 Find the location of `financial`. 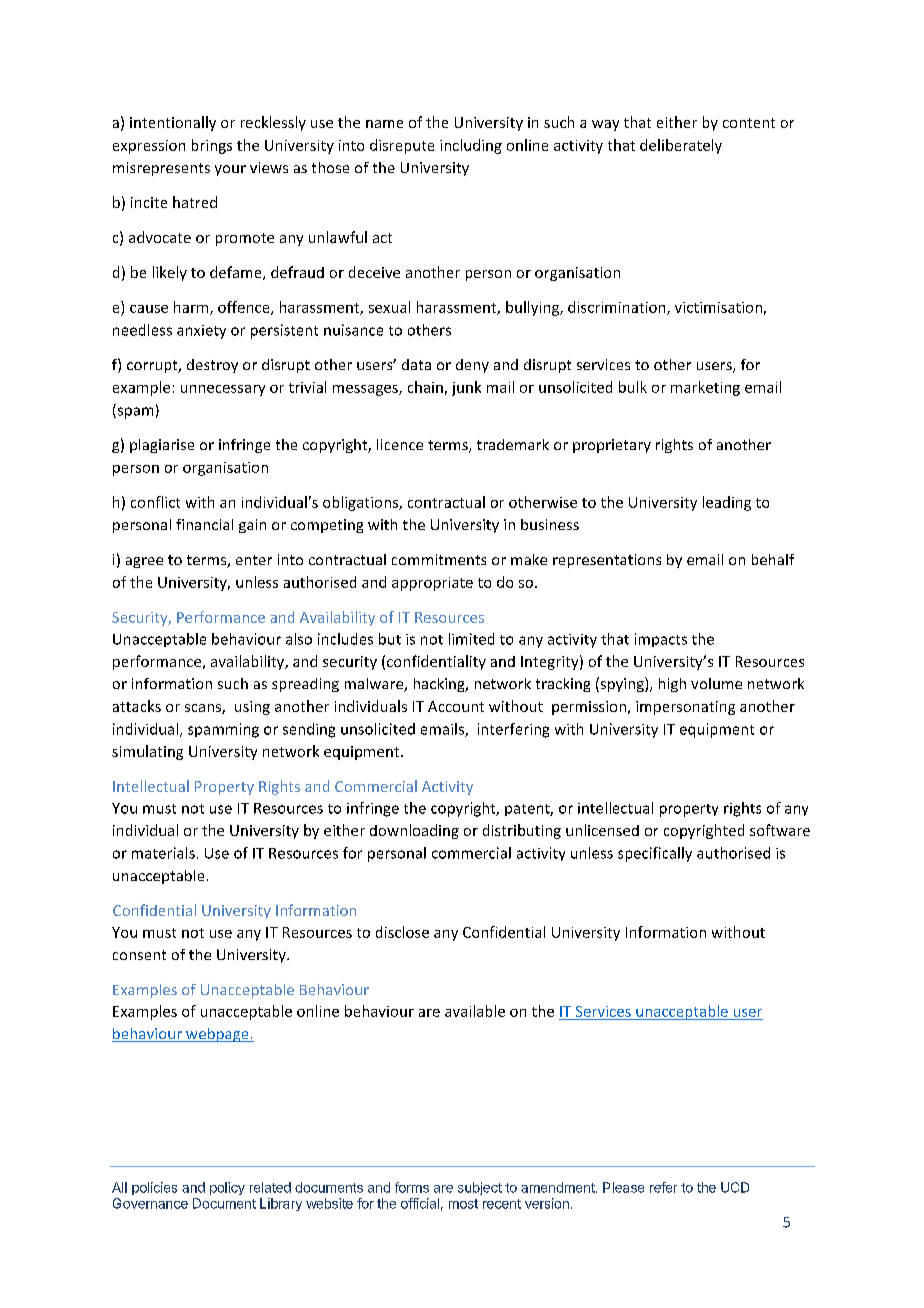

financial is located at coordinates (204, 524).
